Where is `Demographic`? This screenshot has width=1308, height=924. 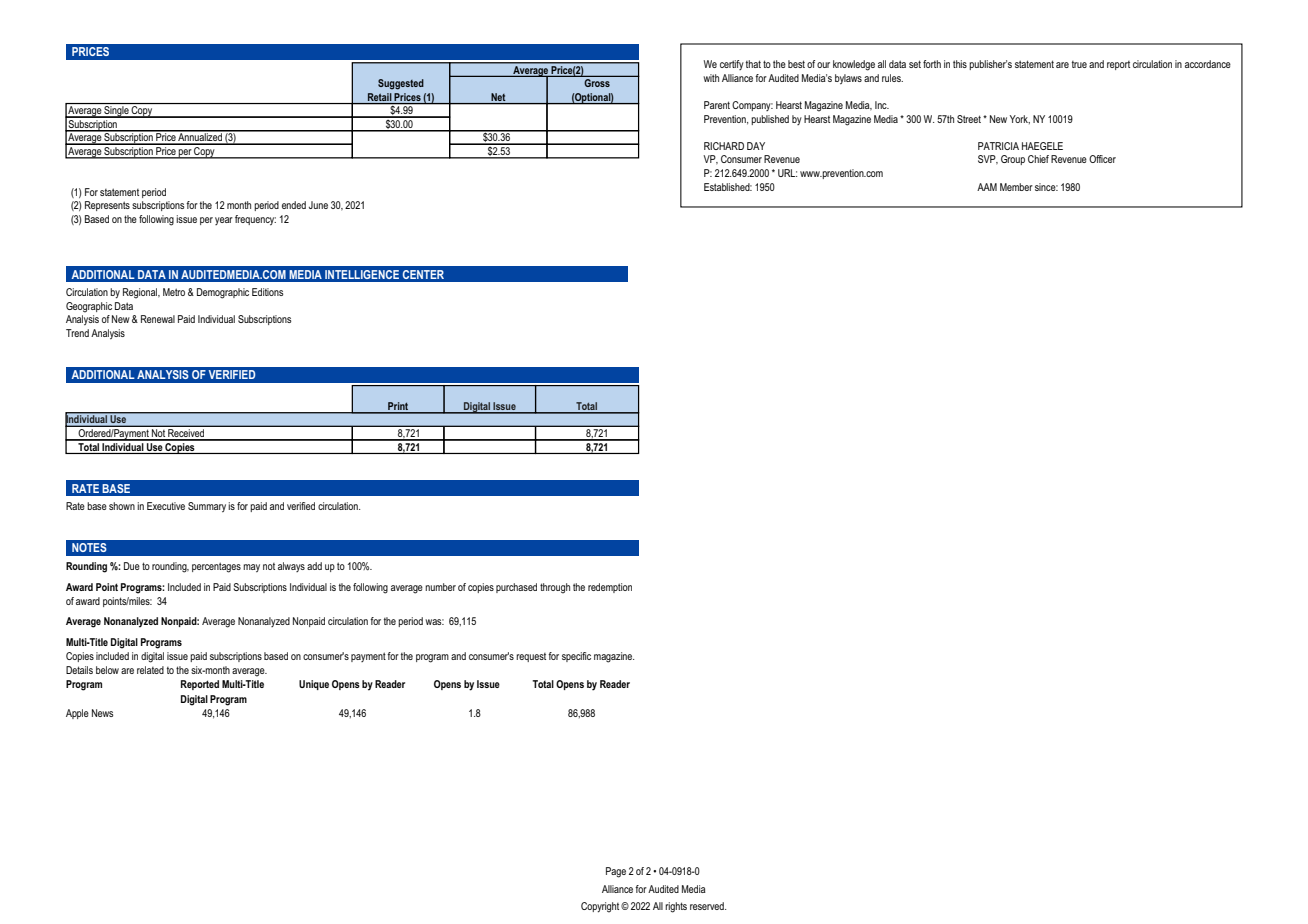
Demographic is located at coordinates (223, 293).
